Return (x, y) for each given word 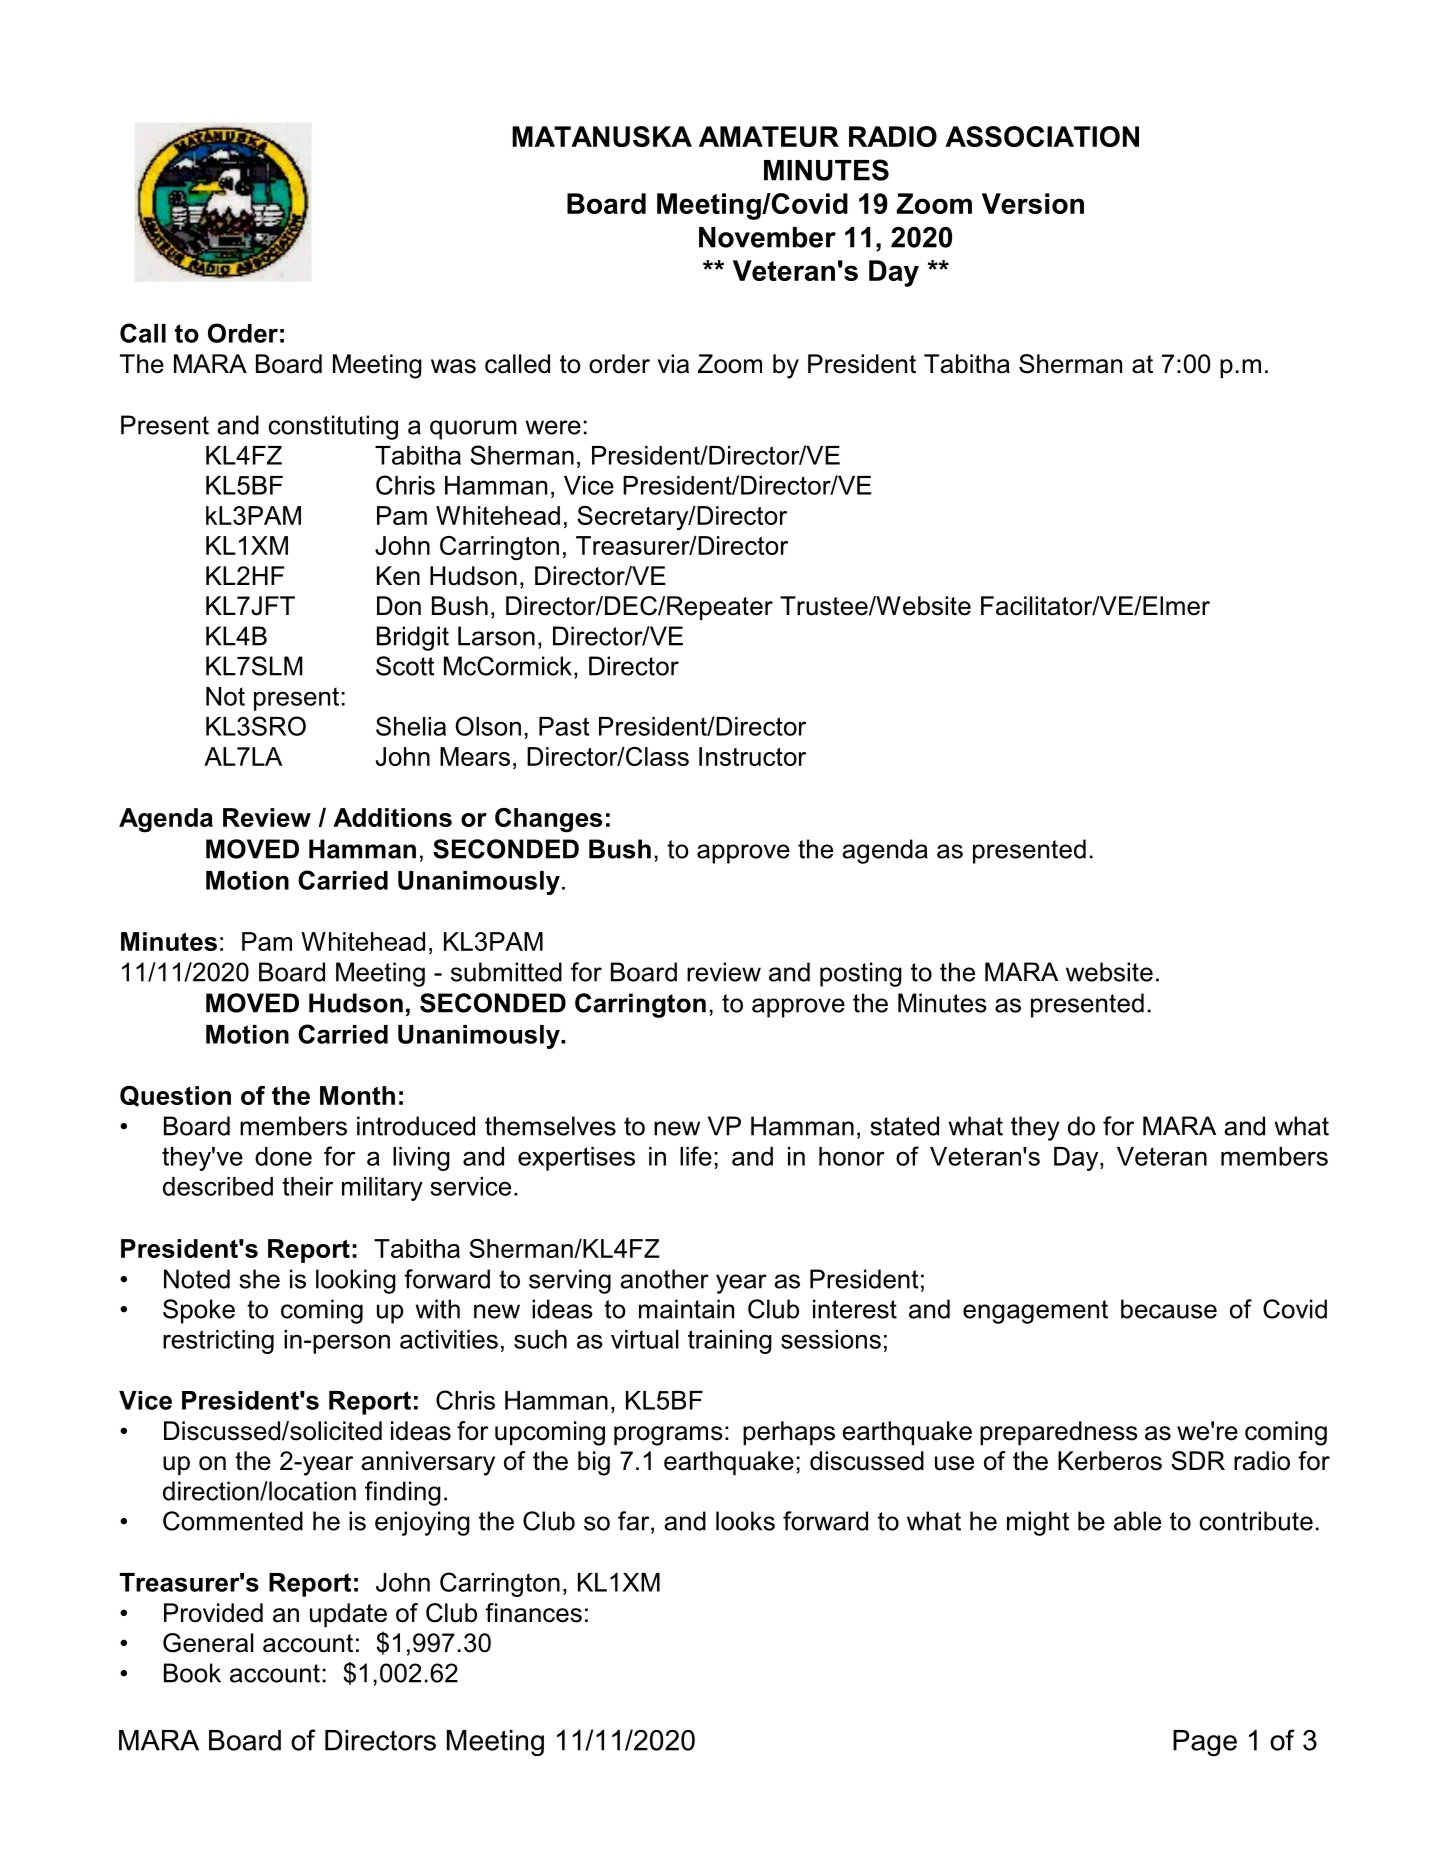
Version (1033, 203)
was (453, 366)
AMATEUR (769, 136)
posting (861, 974)
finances (533, 1613)
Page (1205, 1743)
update (348, 1615)
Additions (392, 817)
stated (904, 1126)
